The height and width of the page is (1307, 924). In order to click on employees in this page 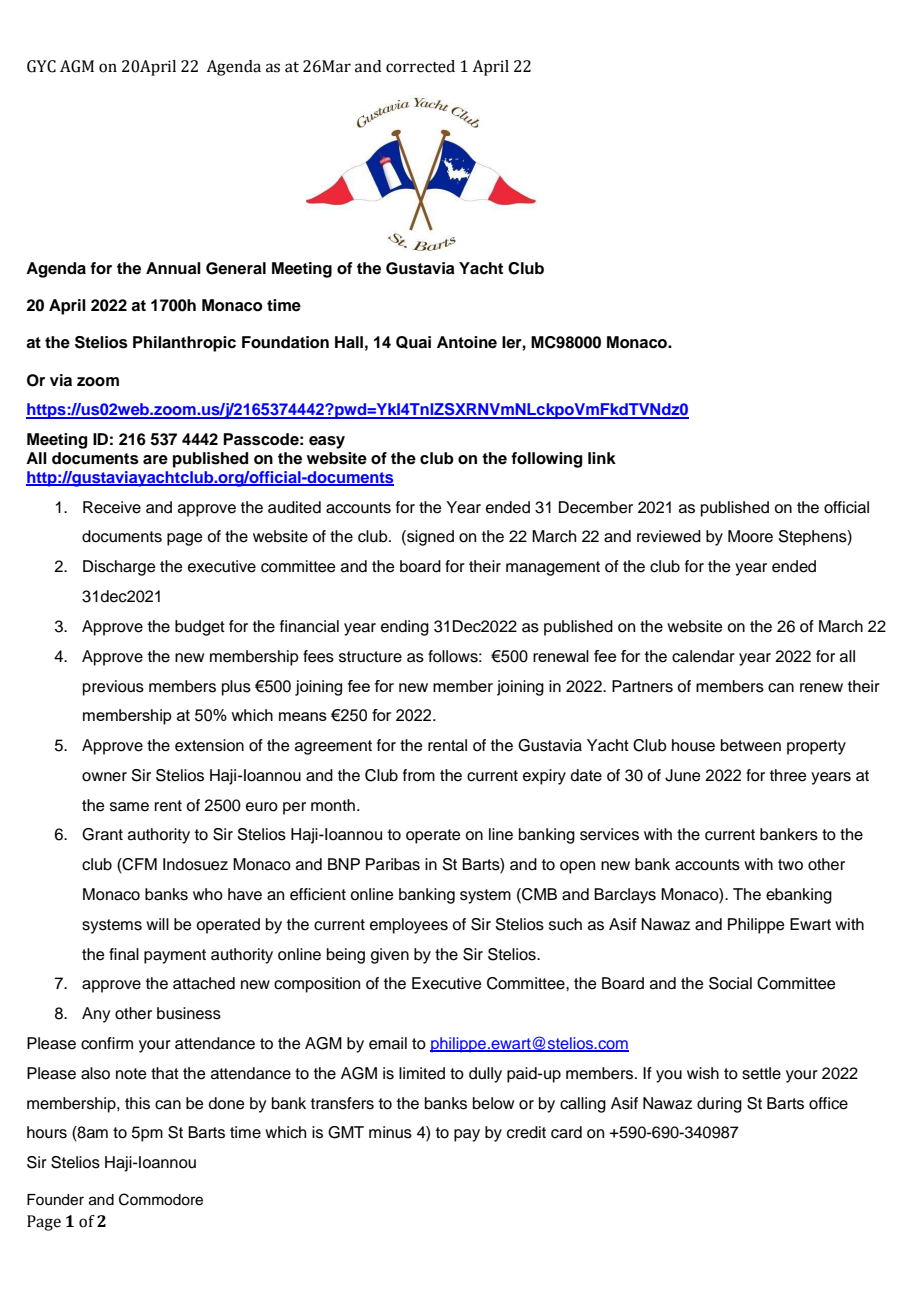, I will do `click(409, 926)`.
